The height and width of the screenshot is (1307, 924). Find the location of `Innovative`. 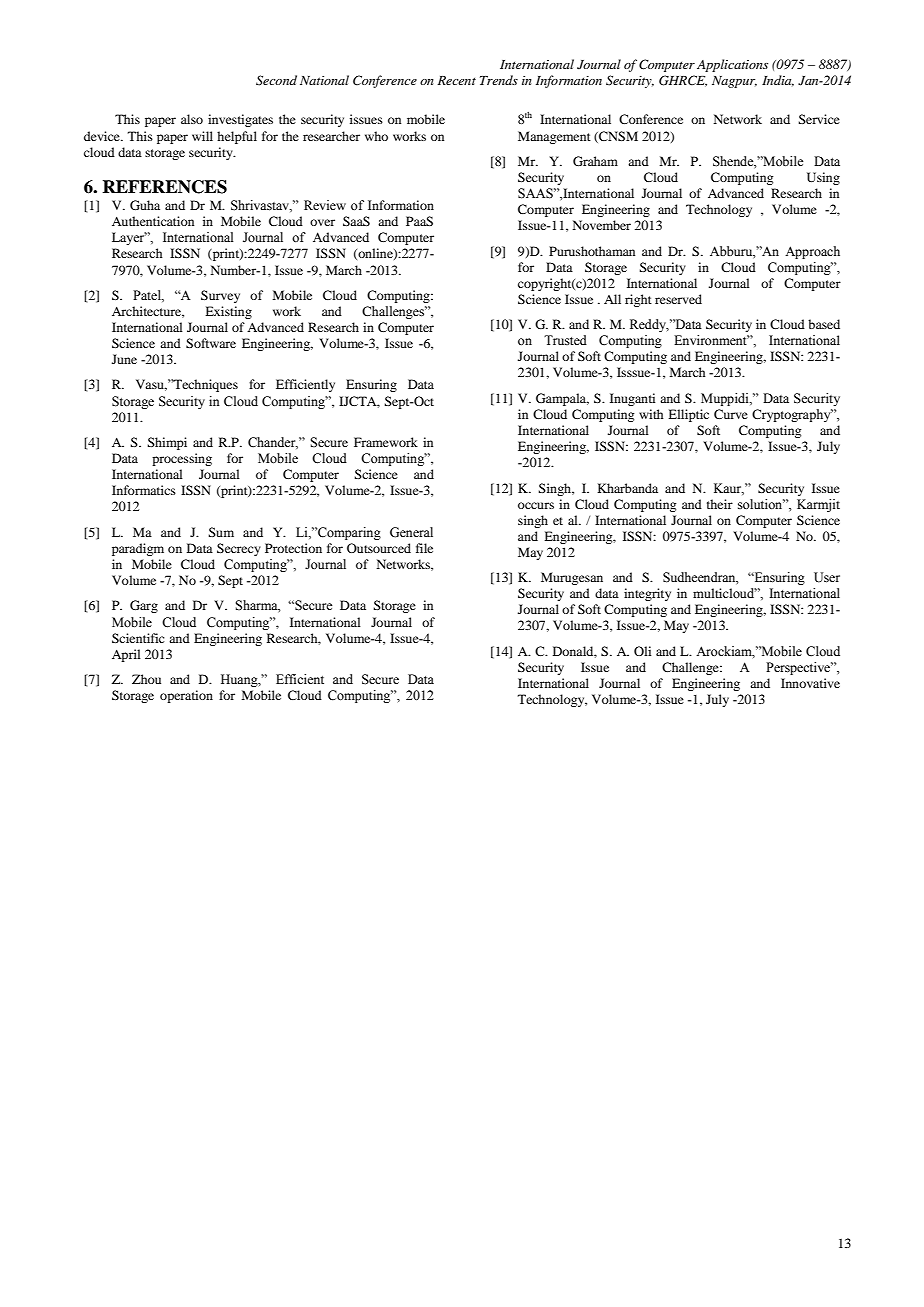

Innovative is located at coordinates (810, 683).
